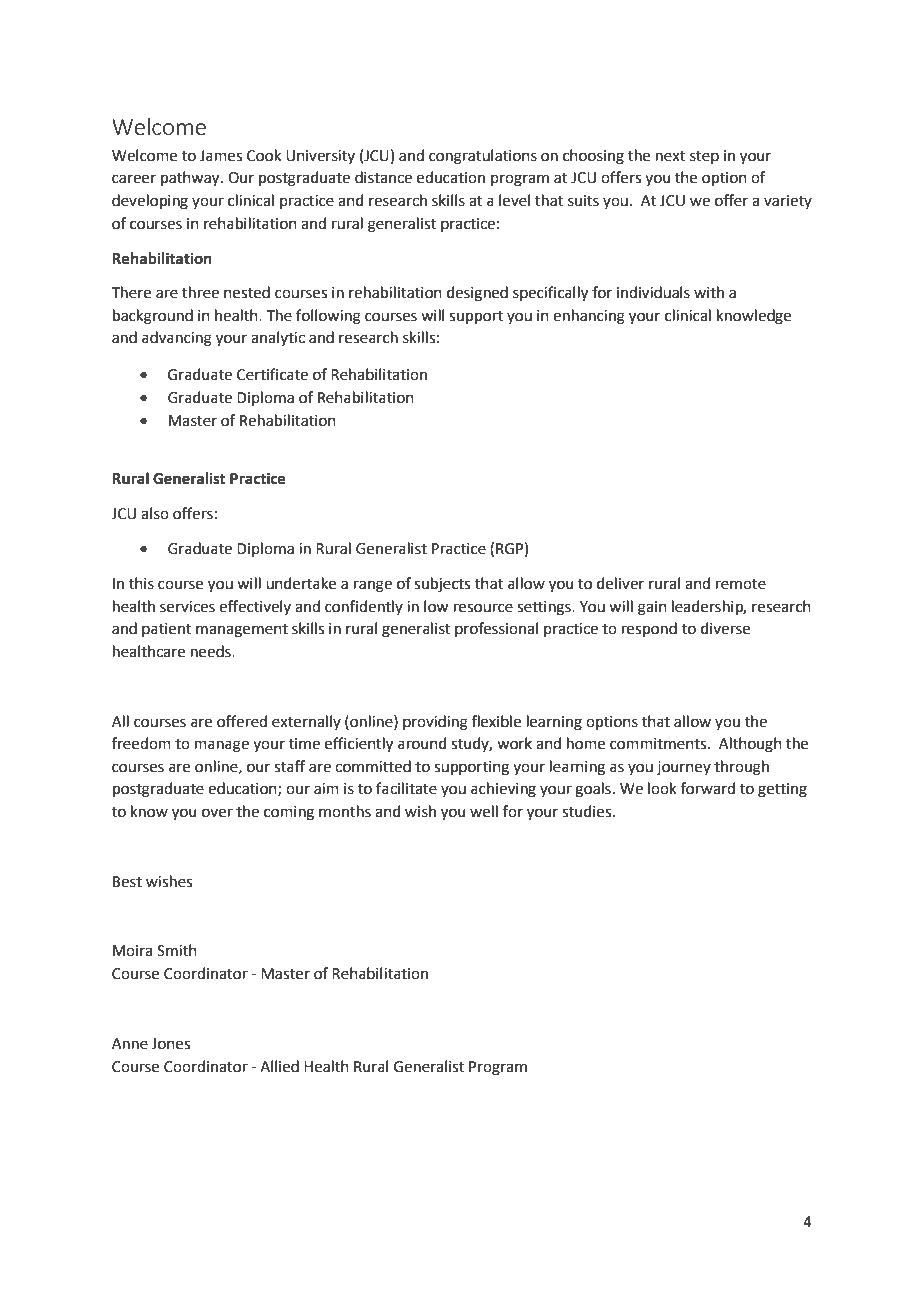  Describe the element at coordinates (155, 513) in the document. I see `also` at that location.
